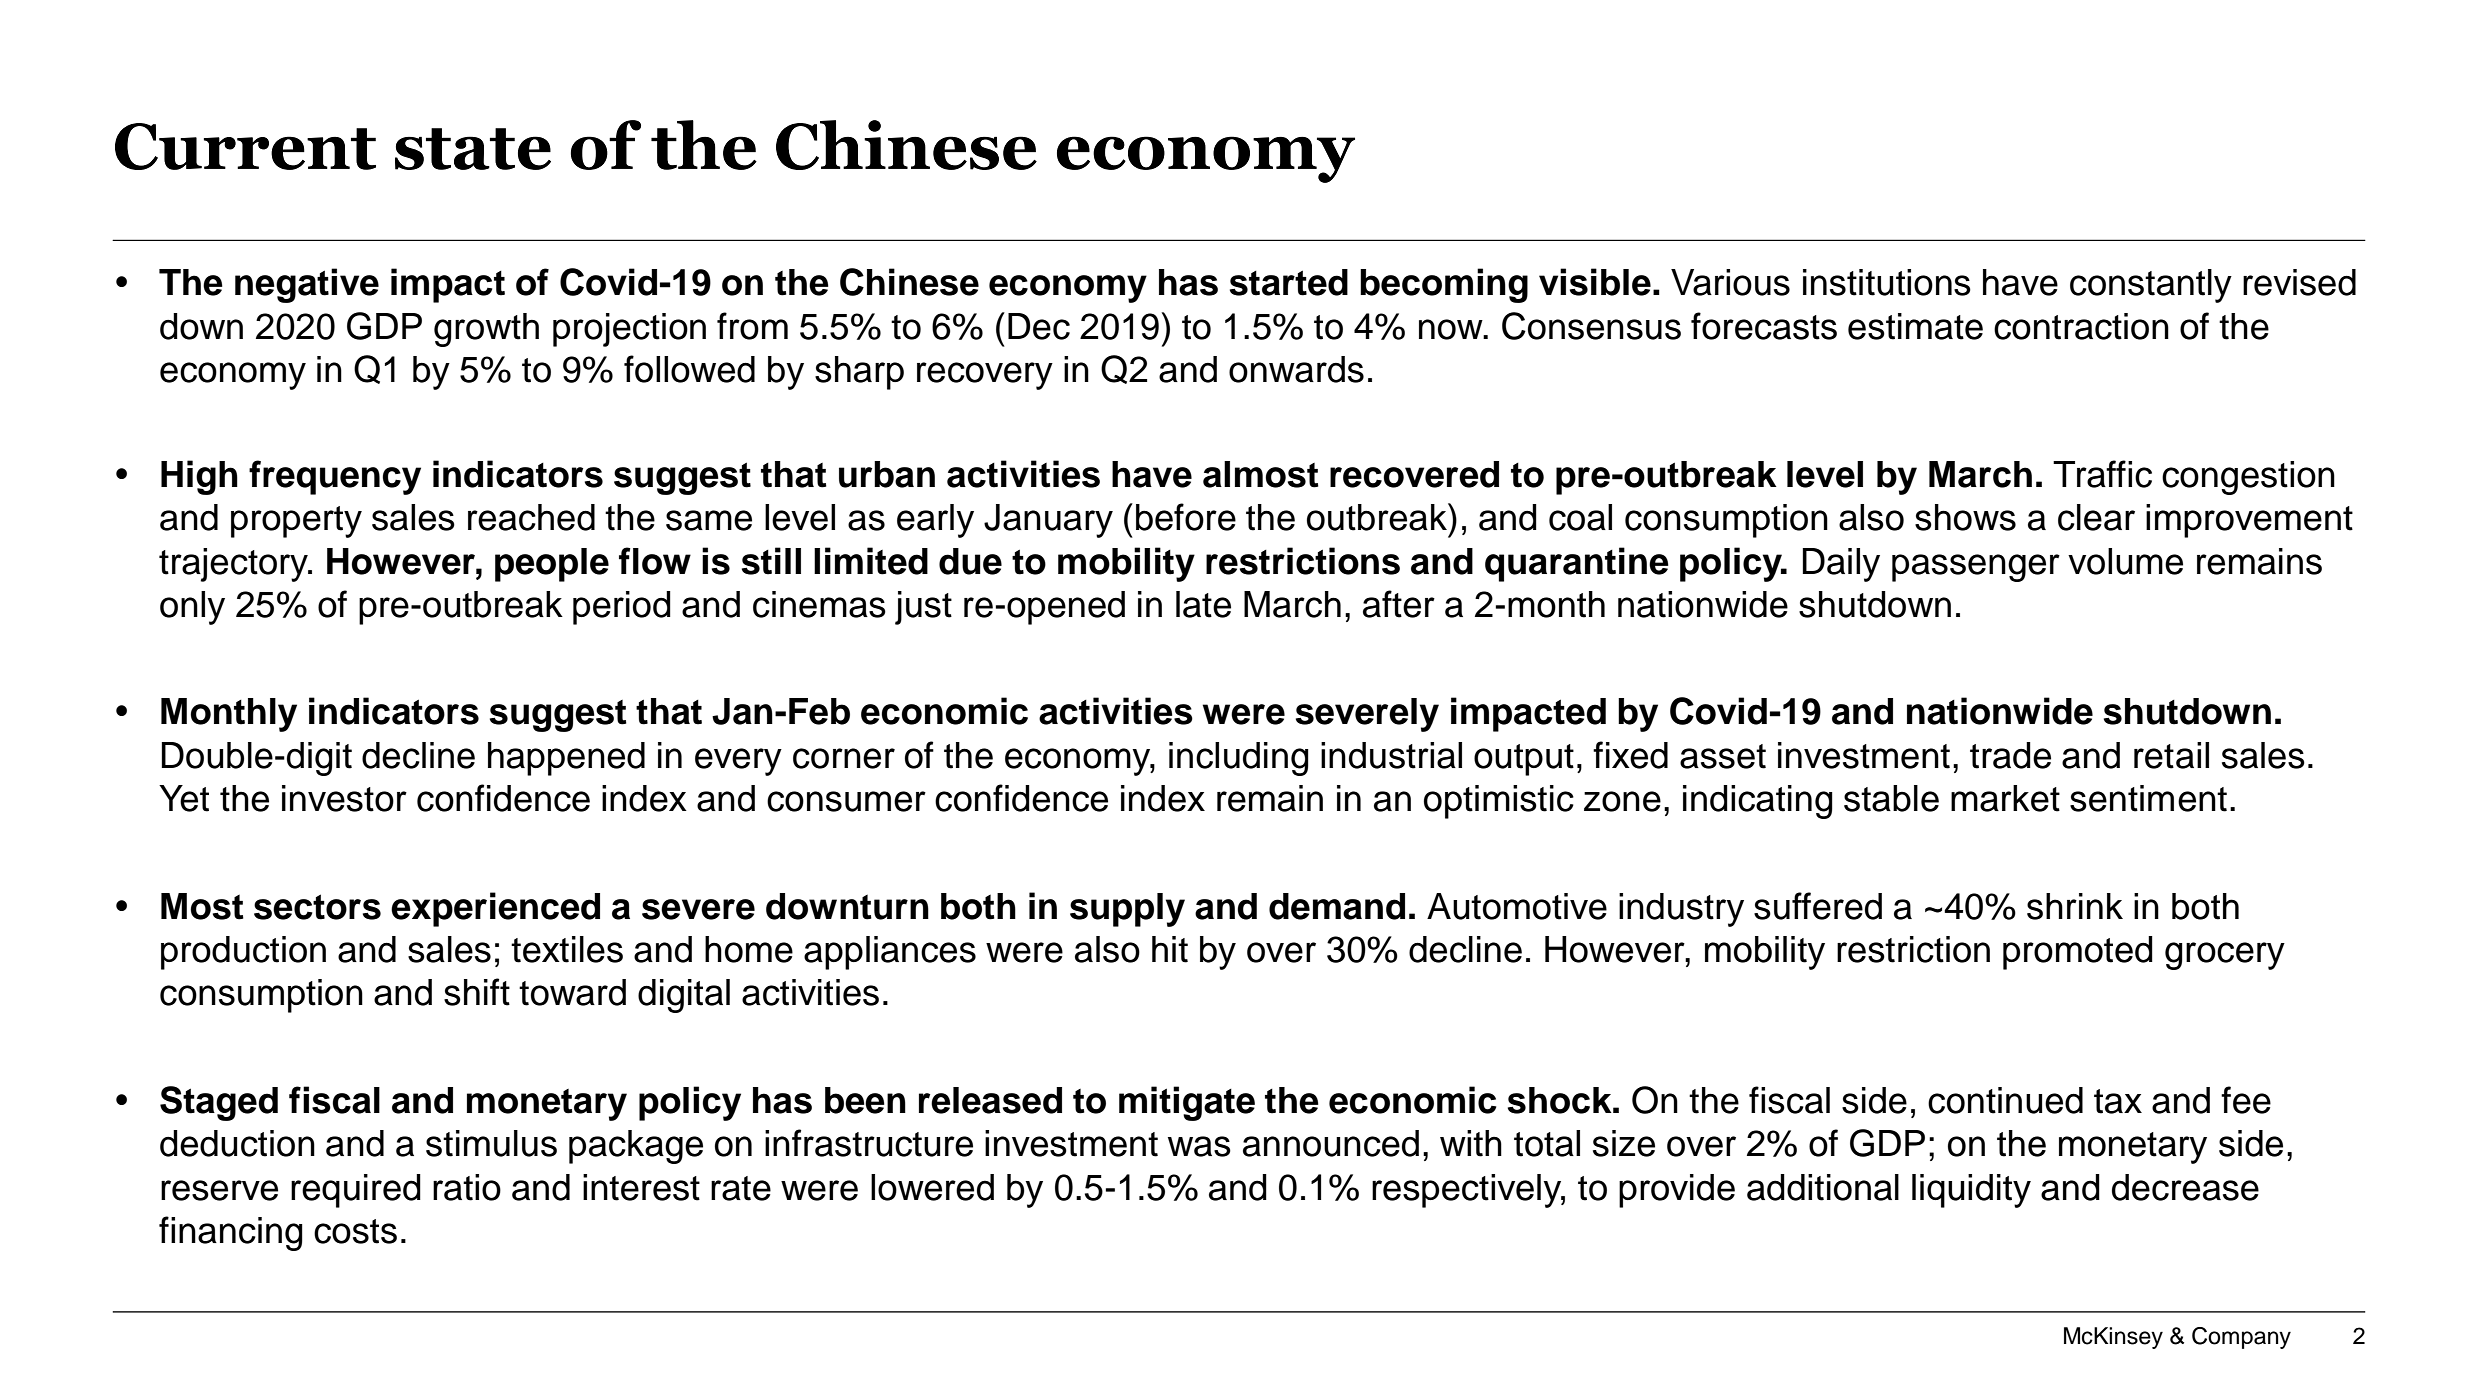 This image has width=2478, height=1394. I want to click on Traffic, so click(2102, 474).
